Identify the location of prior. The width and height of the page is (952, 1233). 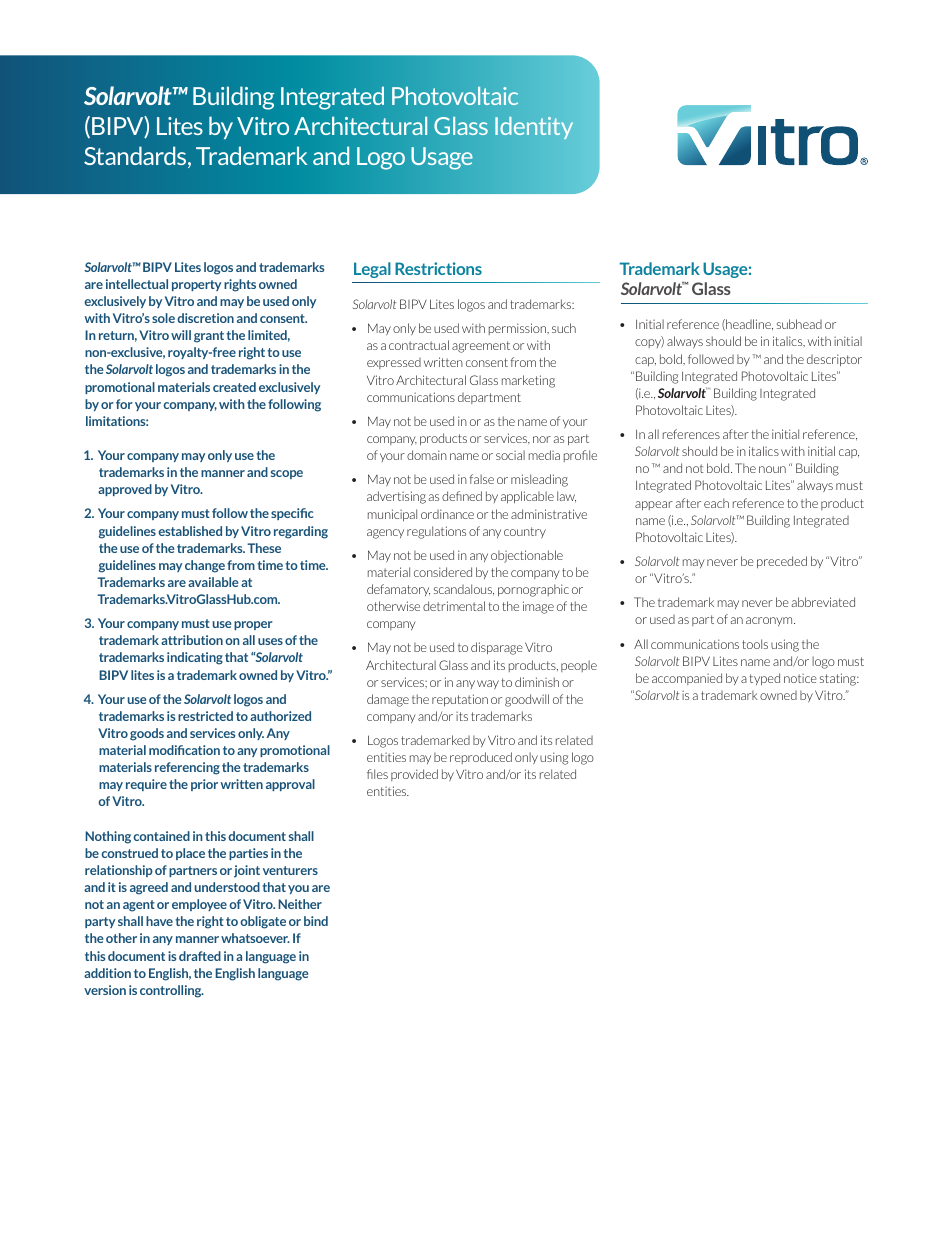
(204, 785).
